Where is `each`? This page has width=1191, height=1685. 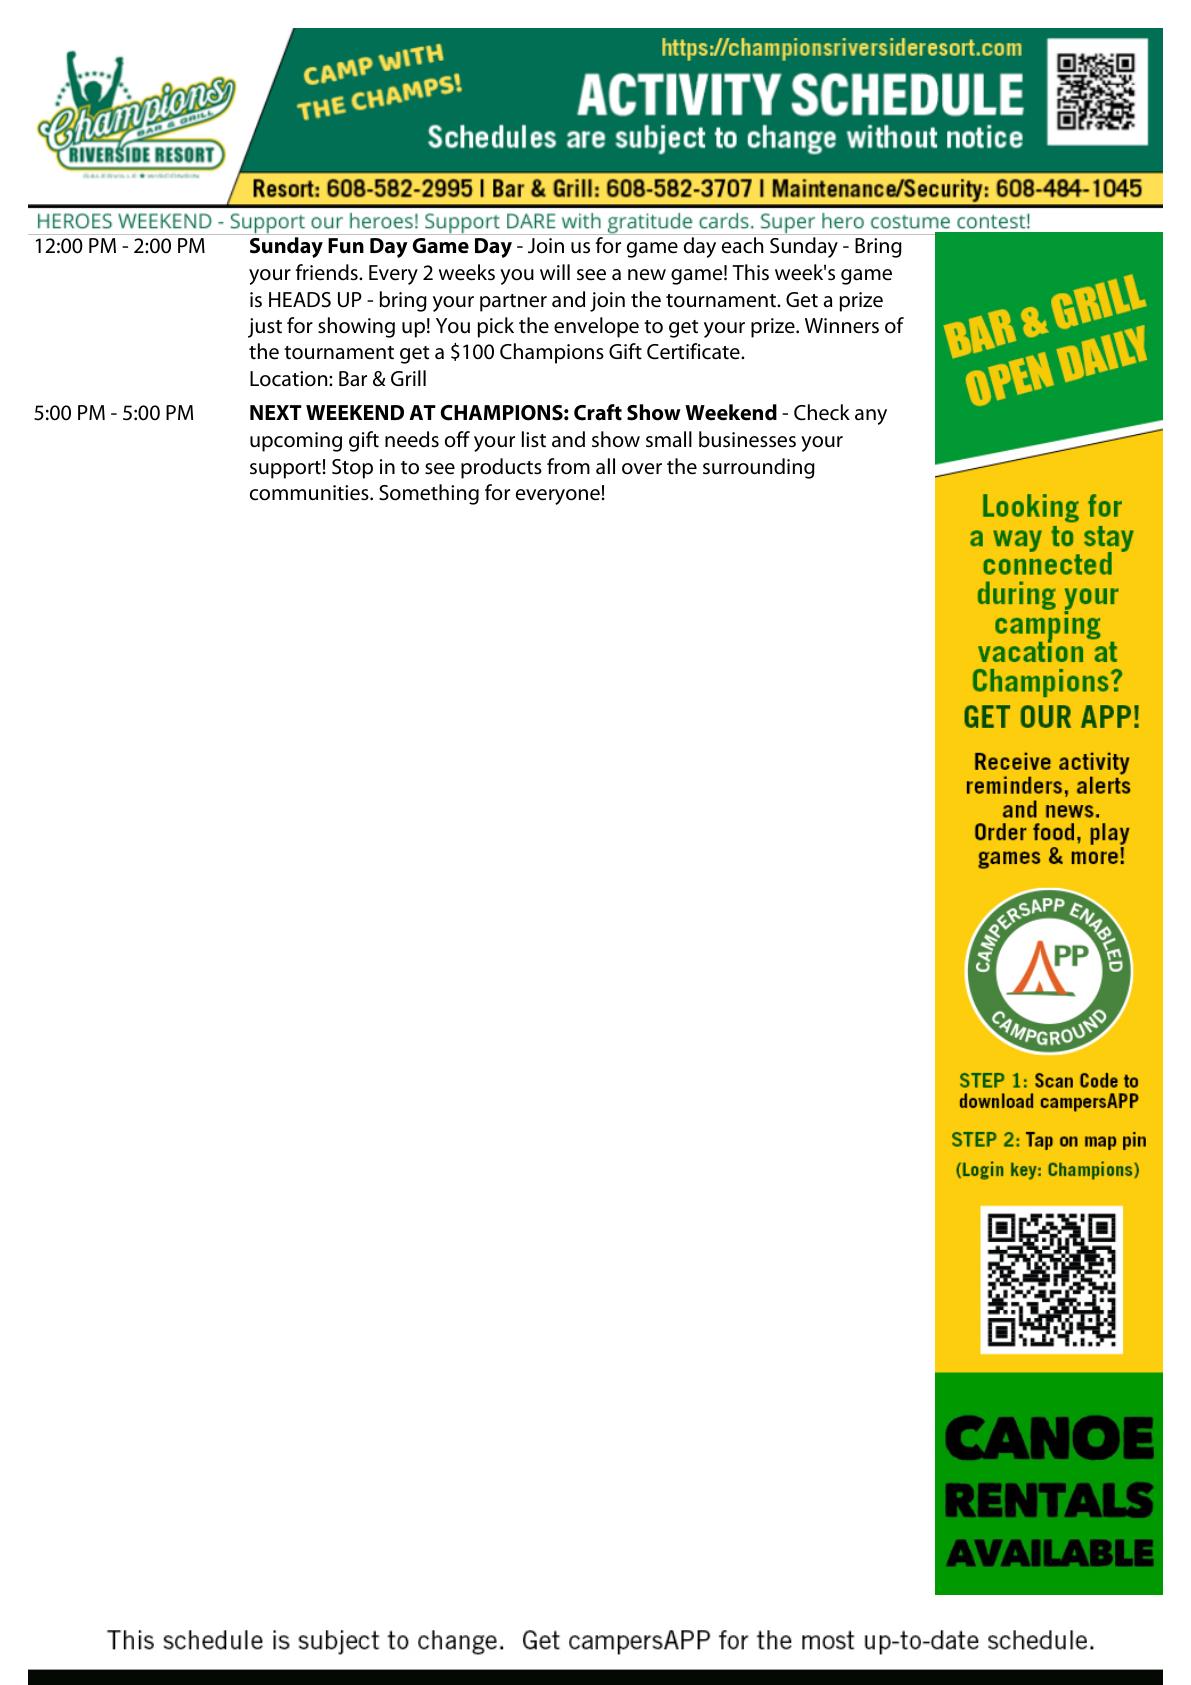
each is located at coordinates (742, 245).
